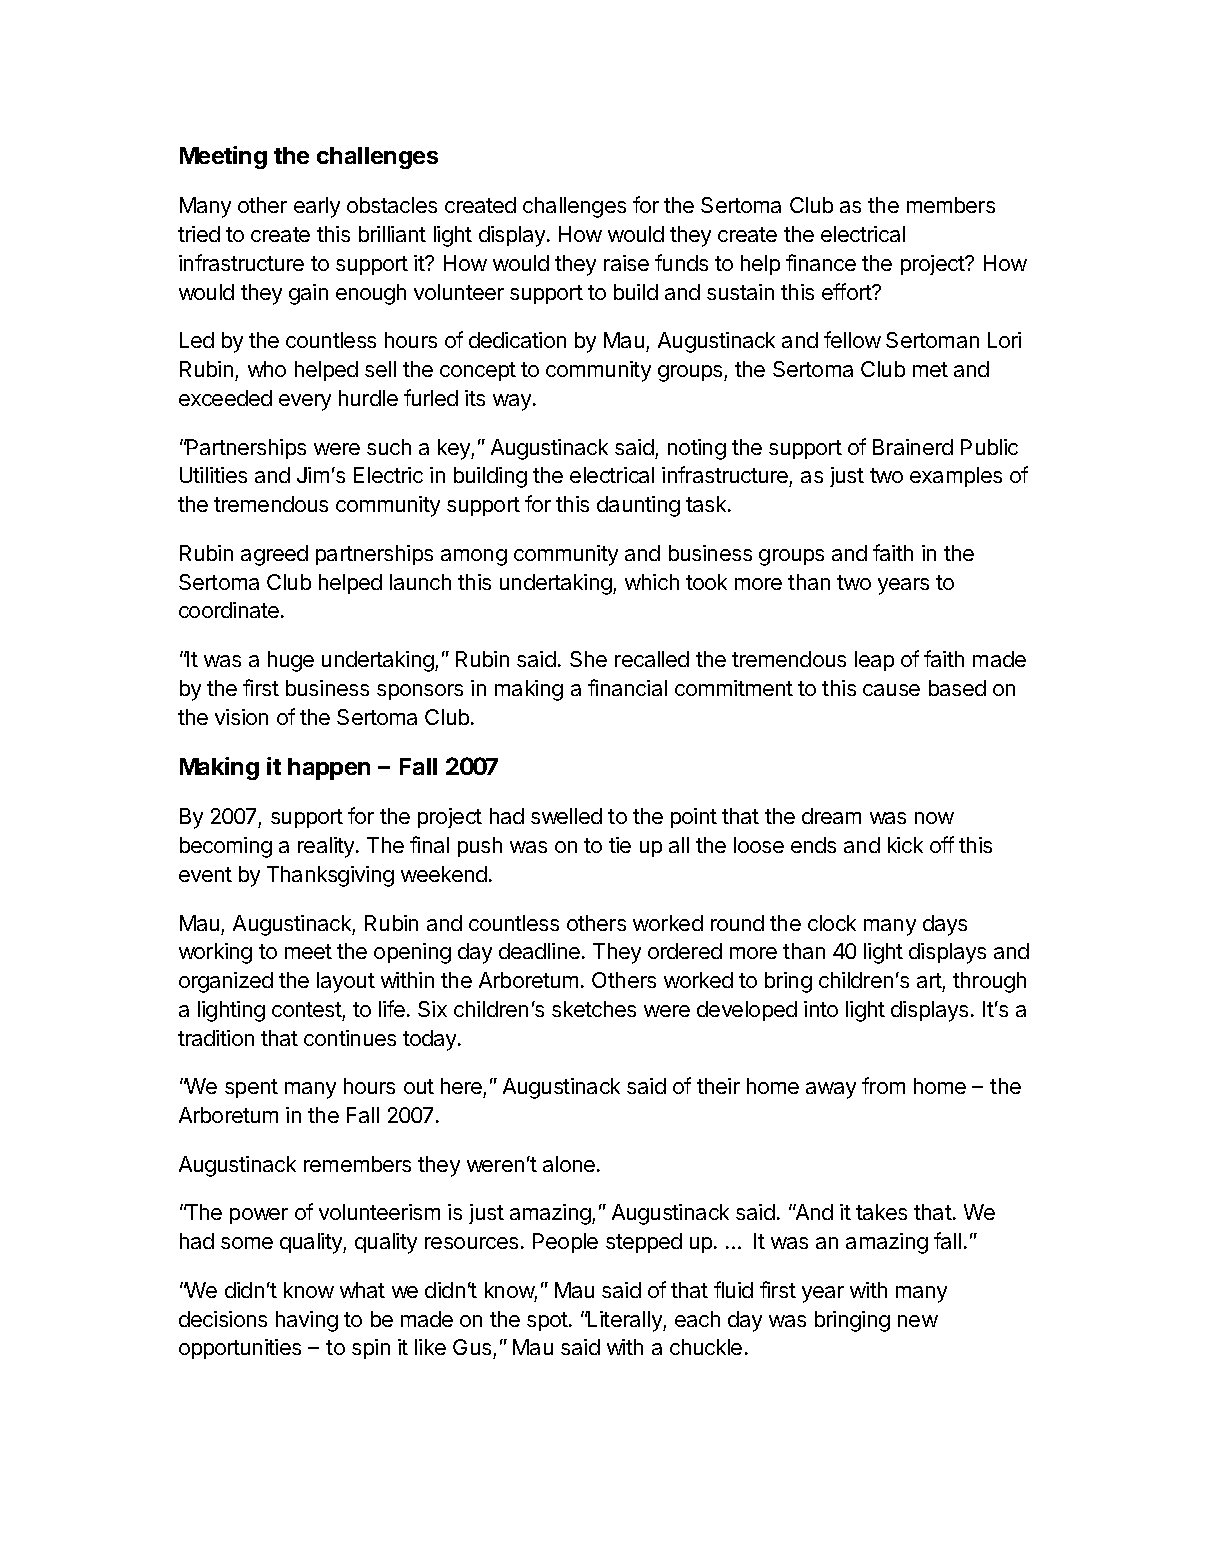  I want to click on their, so click(718, 1086).
